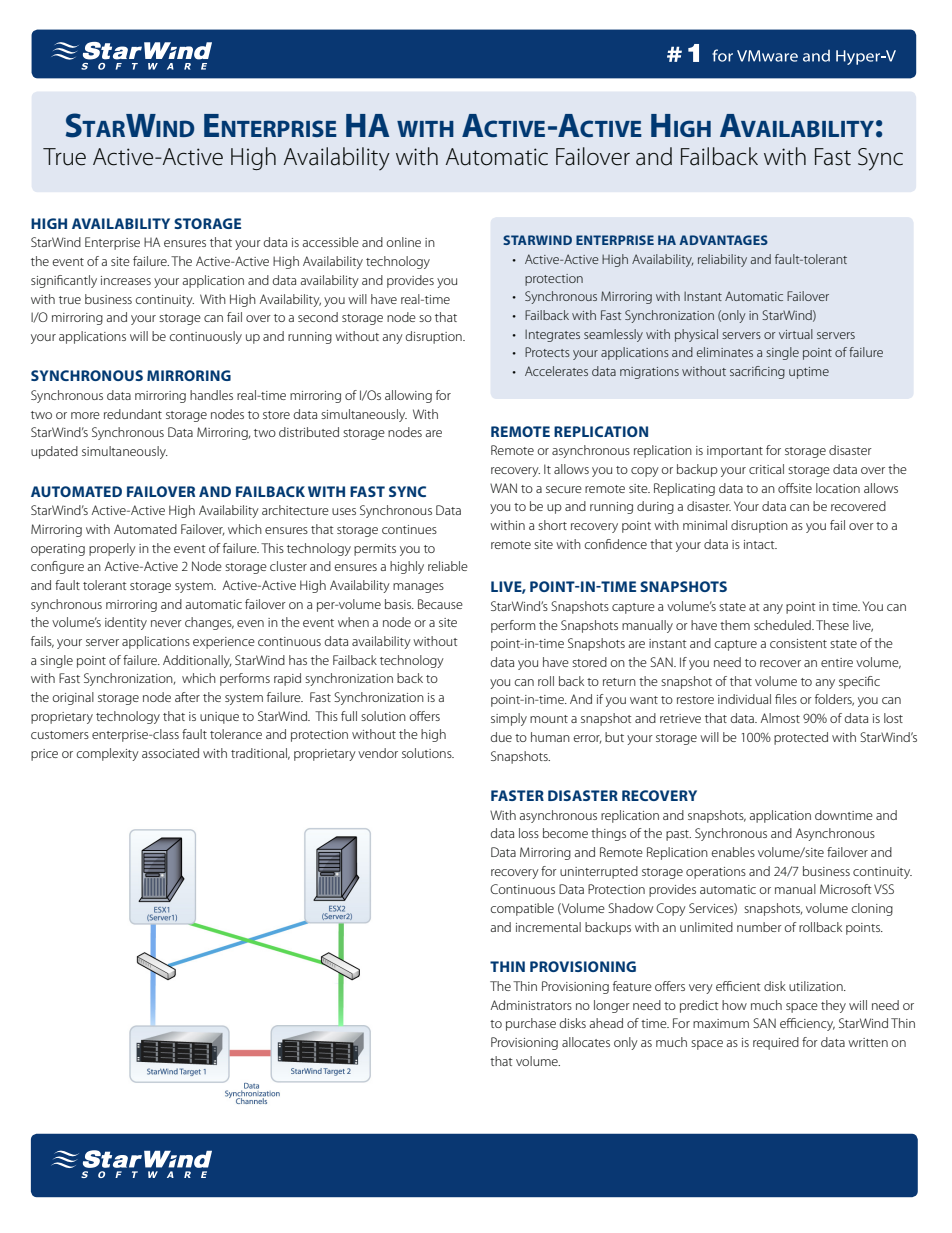  What do you see at coordinates (798, 643) in the page?
I see `consistent` at bounding box center [798, 643].
